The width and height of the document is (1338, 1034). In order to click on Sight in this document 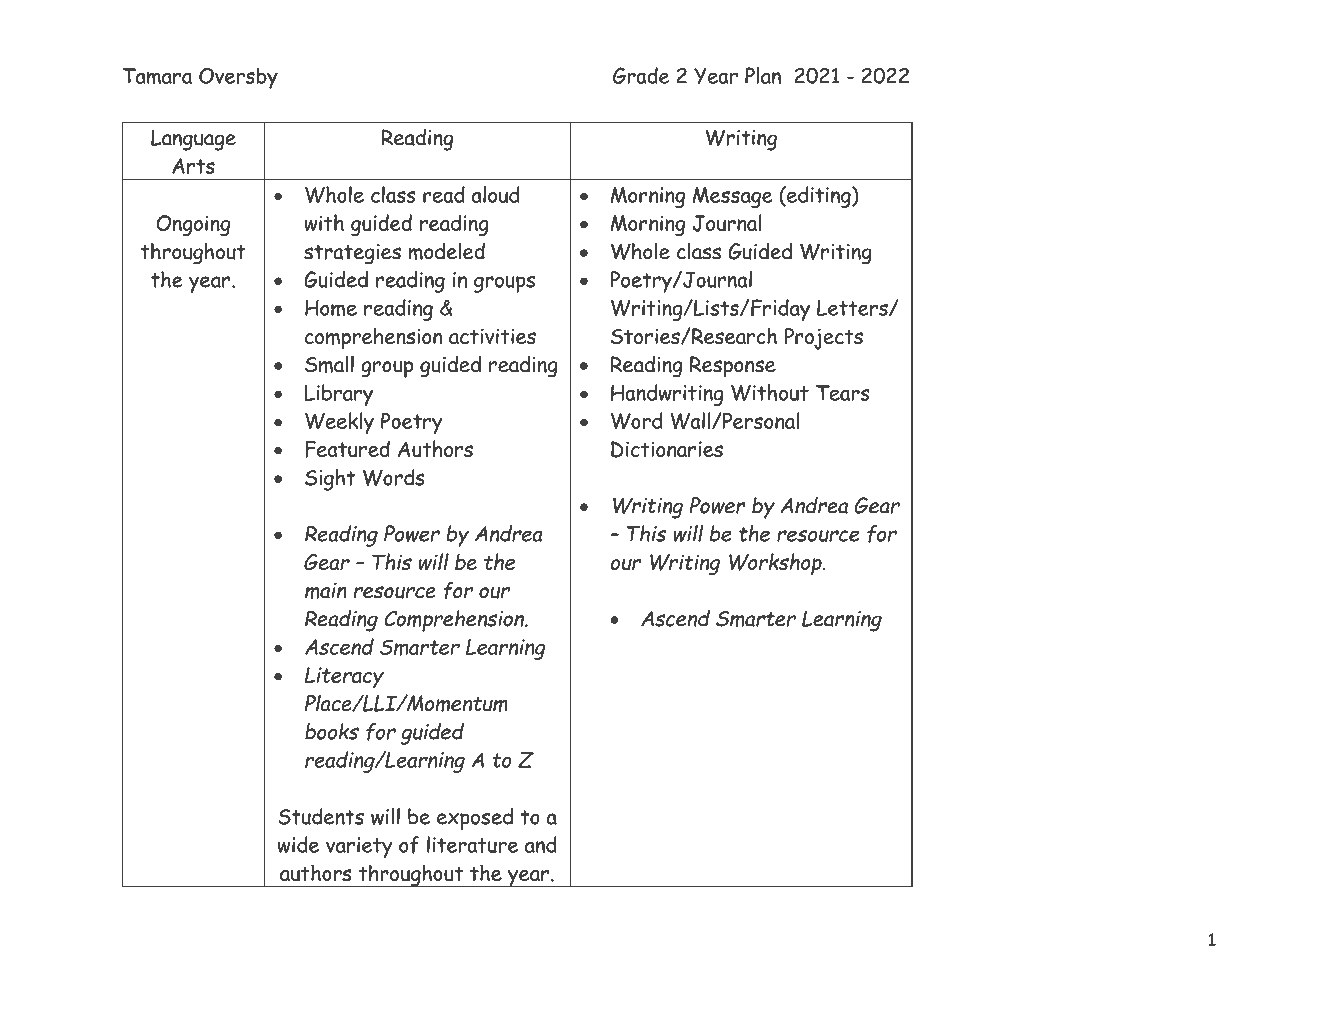, I will do `click(330, 480)`.
